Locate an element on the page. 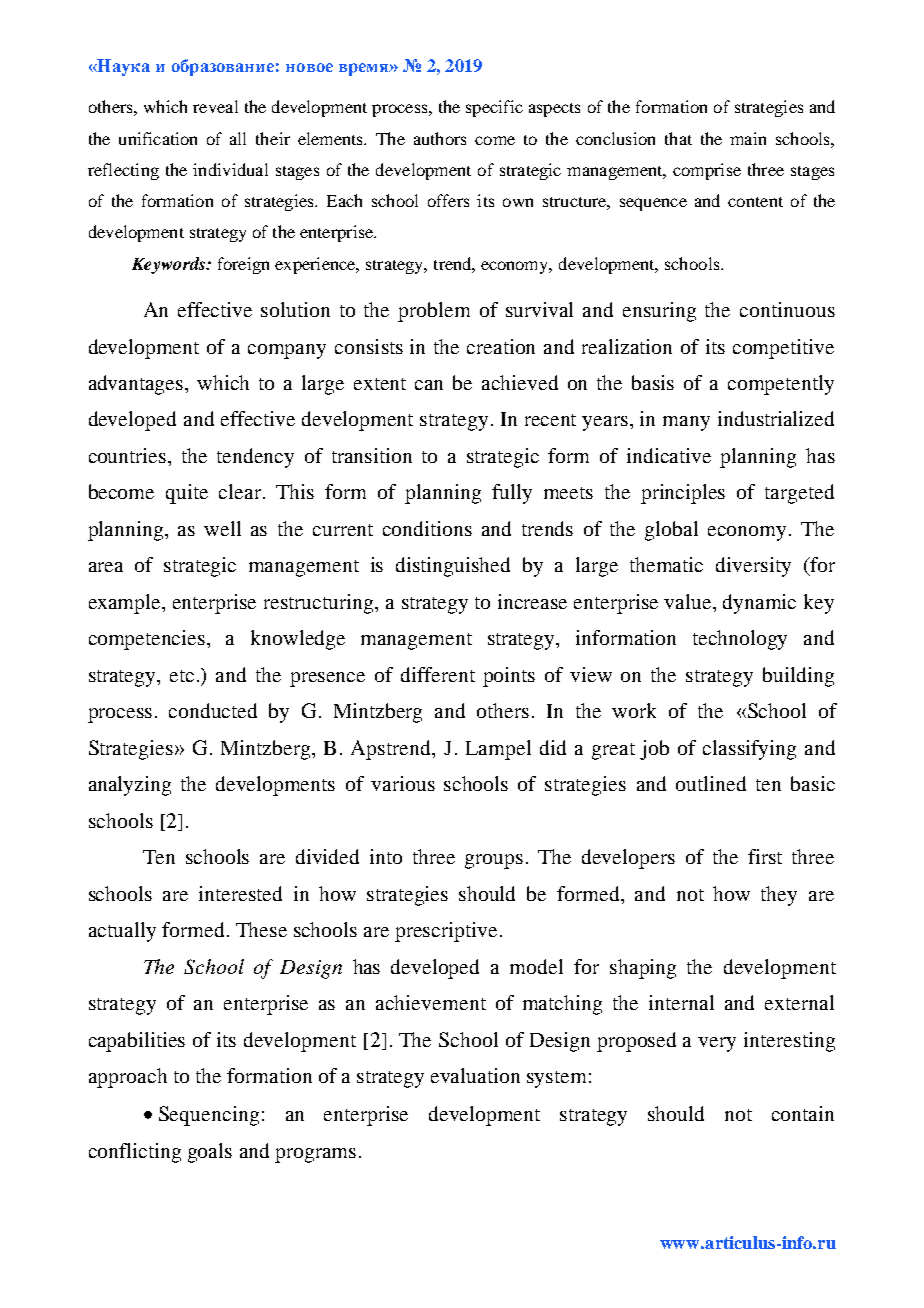 The width and height of the page is (924, 1308). unification is located at coordinates (158, 138).
